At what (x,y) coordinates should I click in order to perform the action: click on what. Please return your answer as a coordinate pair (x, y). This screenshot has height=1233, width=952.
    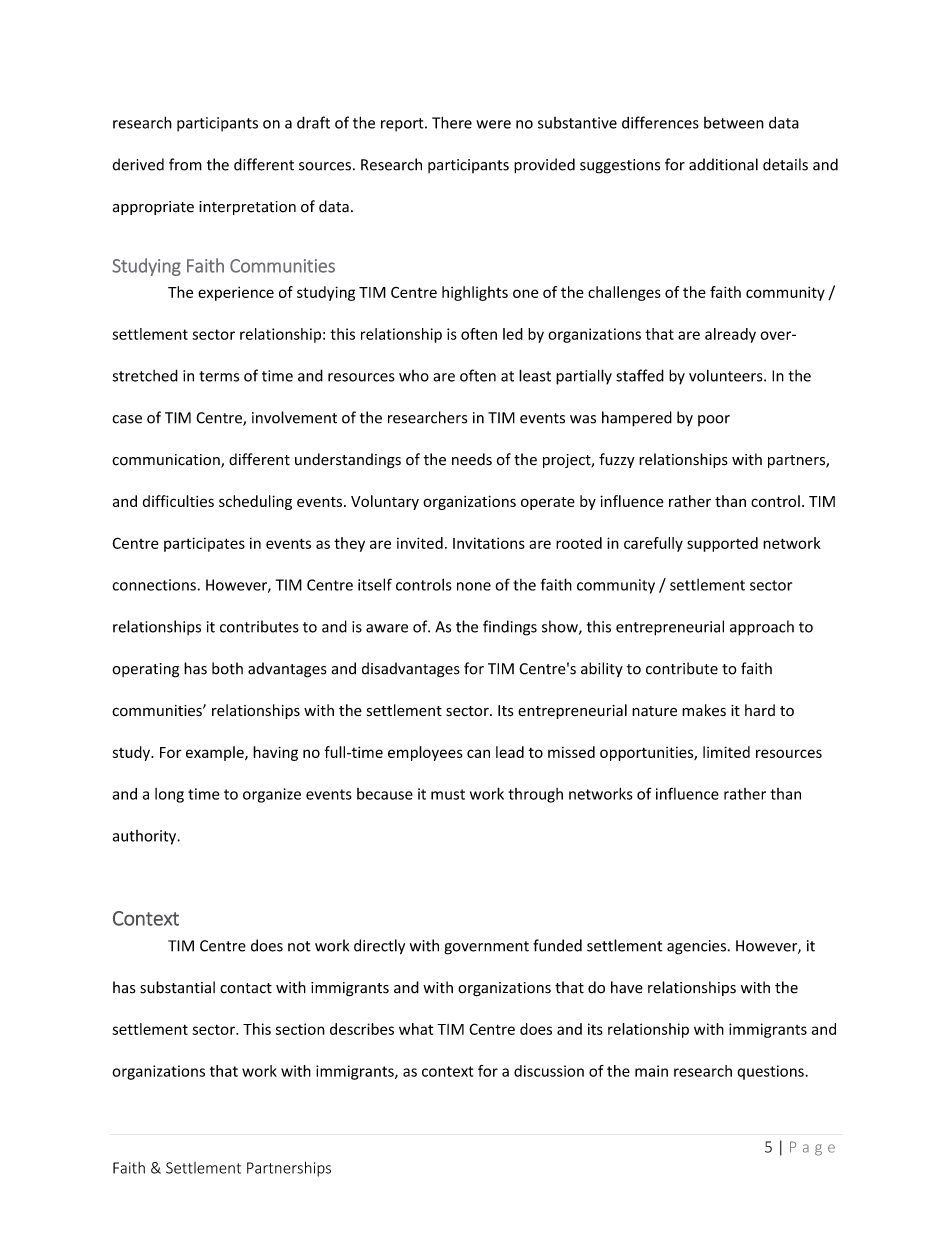
    Looking at the image, I should click on (416, 1029).
